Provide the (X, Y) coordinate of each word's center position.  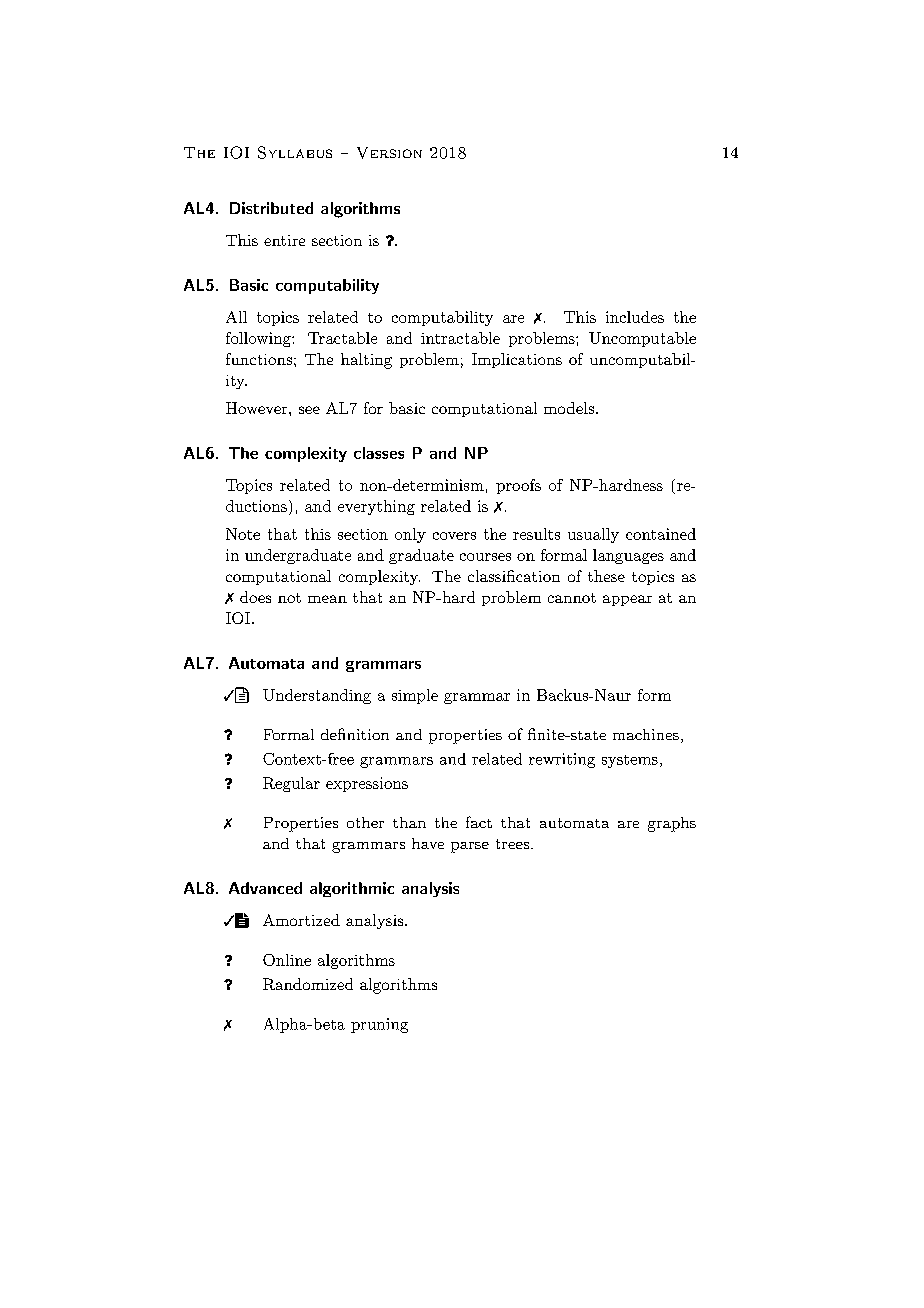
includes (635, 317)
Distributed (271, 208)
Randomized (308, 984)
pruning (379, 1025)
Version (389, 153)
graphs (672, 824)
